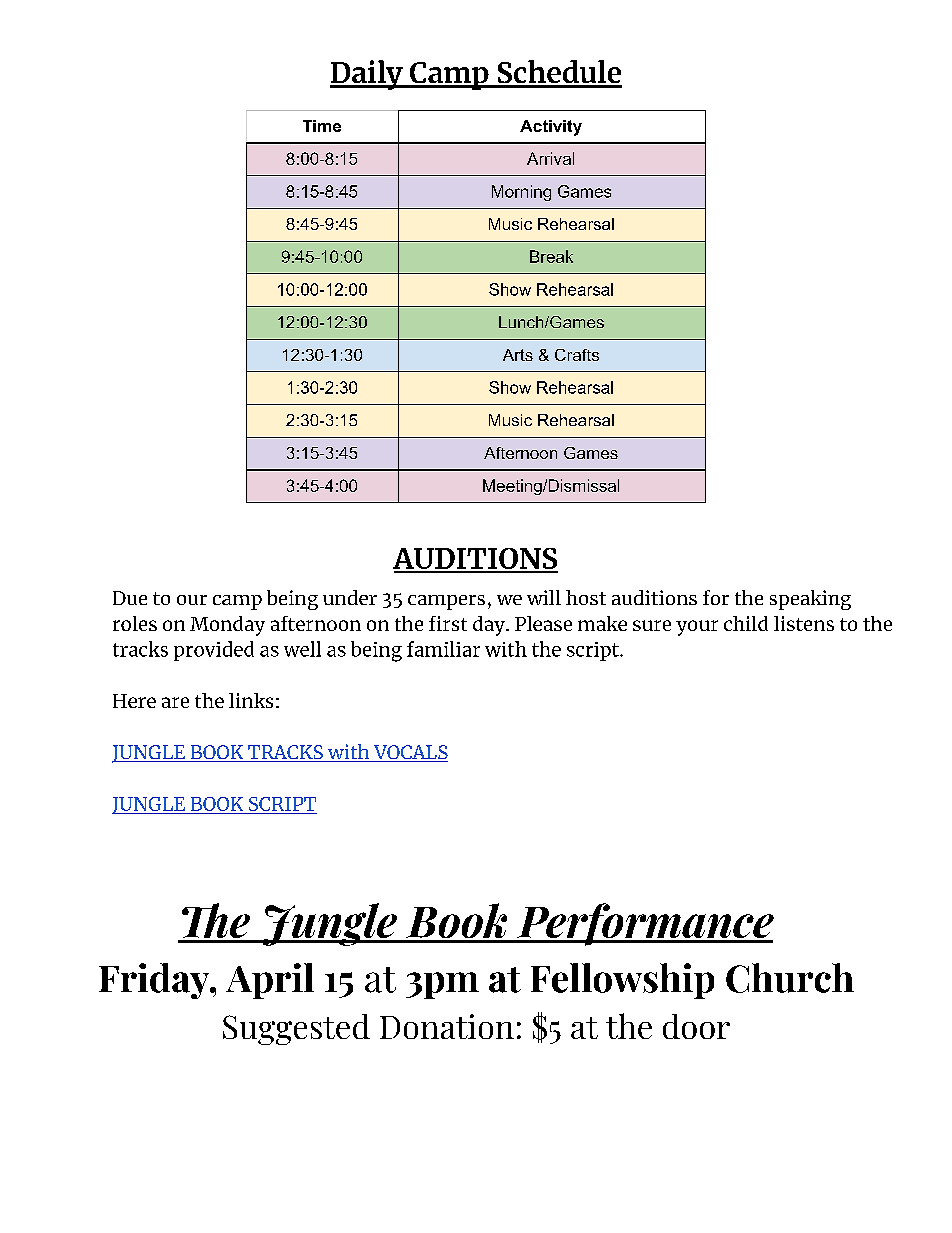 Image resolution: width=952 pixels, height=1233 pixels. Describe the element at coordinates (696, 1026) in the screenshot. I see `door` at that location.
